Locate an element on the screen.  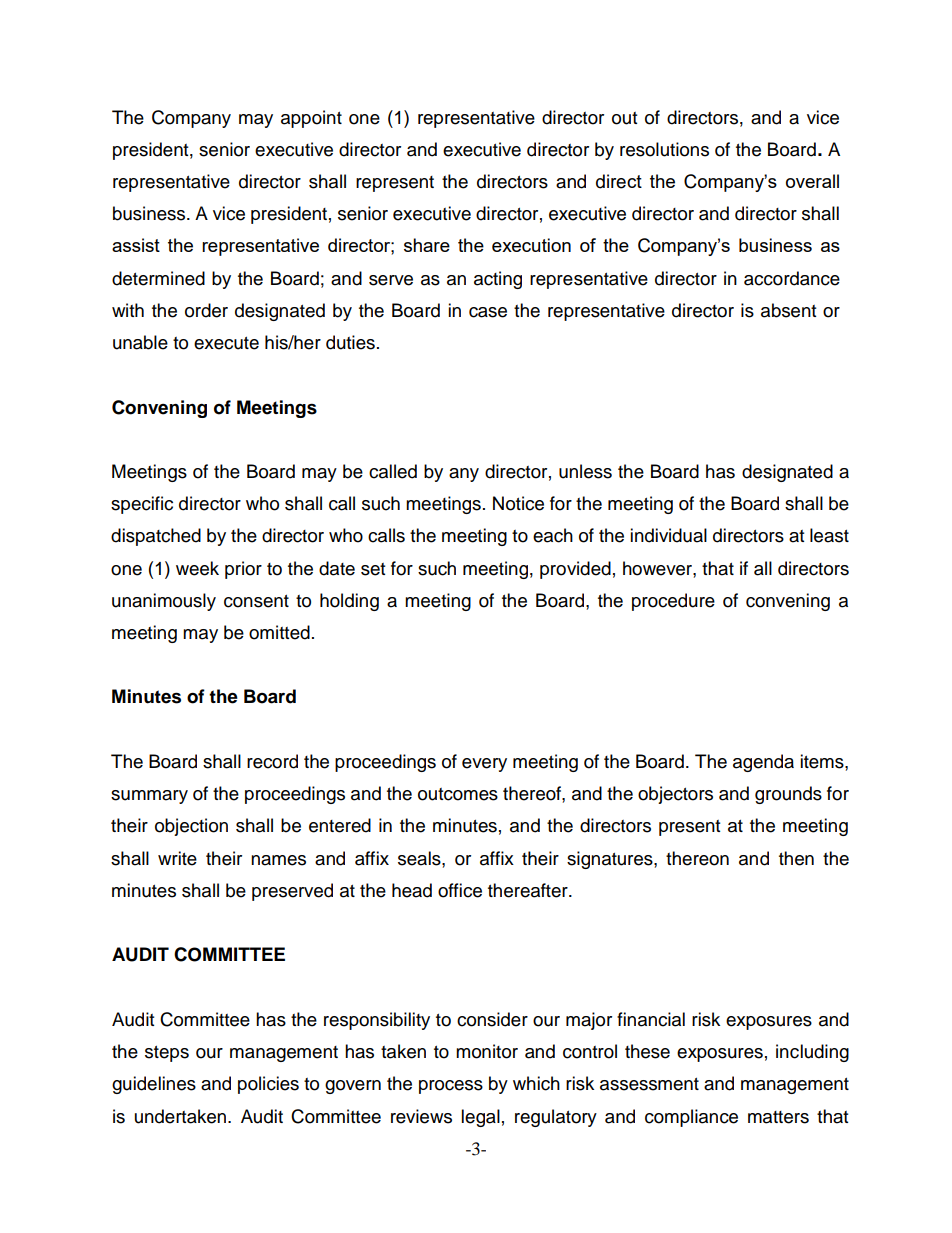
record is located at coordinates (272, 761).
